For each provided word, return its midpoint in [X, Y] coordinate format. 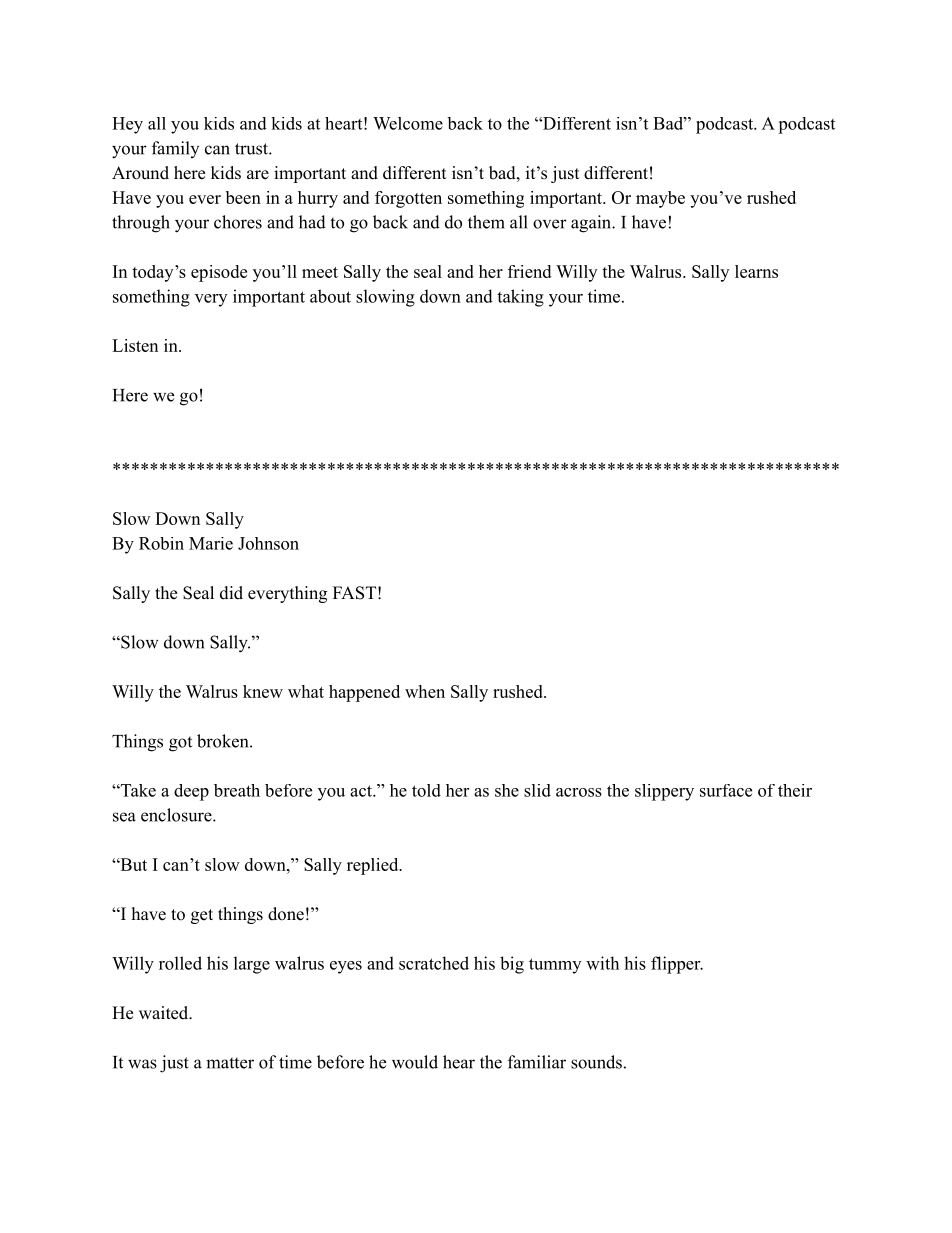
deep [191, 792]
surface [726, 790]
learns [756, 271]
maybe [660, 199]
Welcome [408, 123]
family [175, 149]
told [426, 790]
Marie [211, 543]
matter [230, 1063]
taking [520, 298]
